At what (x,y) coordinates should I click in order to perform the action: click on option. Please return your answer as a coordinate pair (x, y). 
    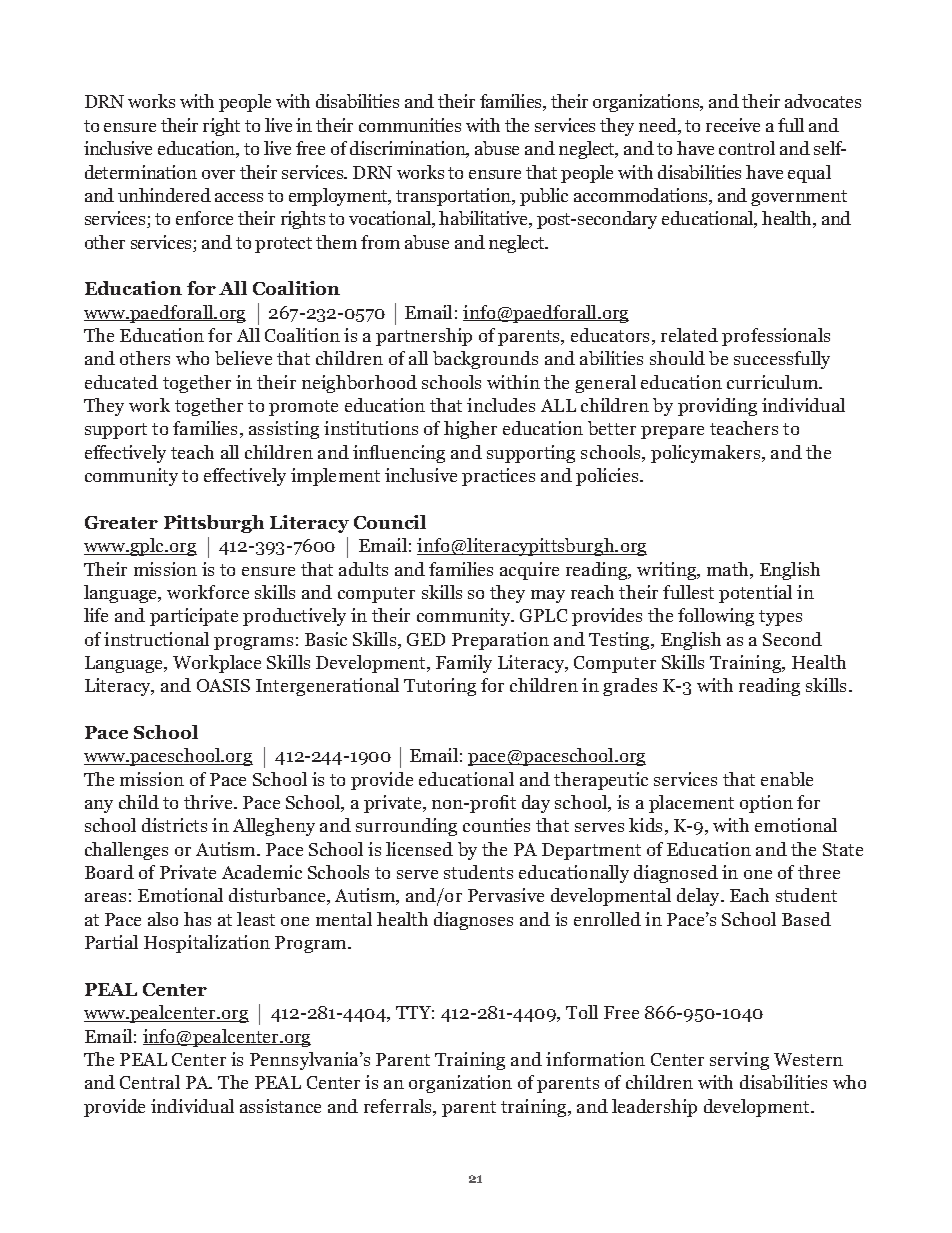
    Looking at the image, I should click on (766, 804).
